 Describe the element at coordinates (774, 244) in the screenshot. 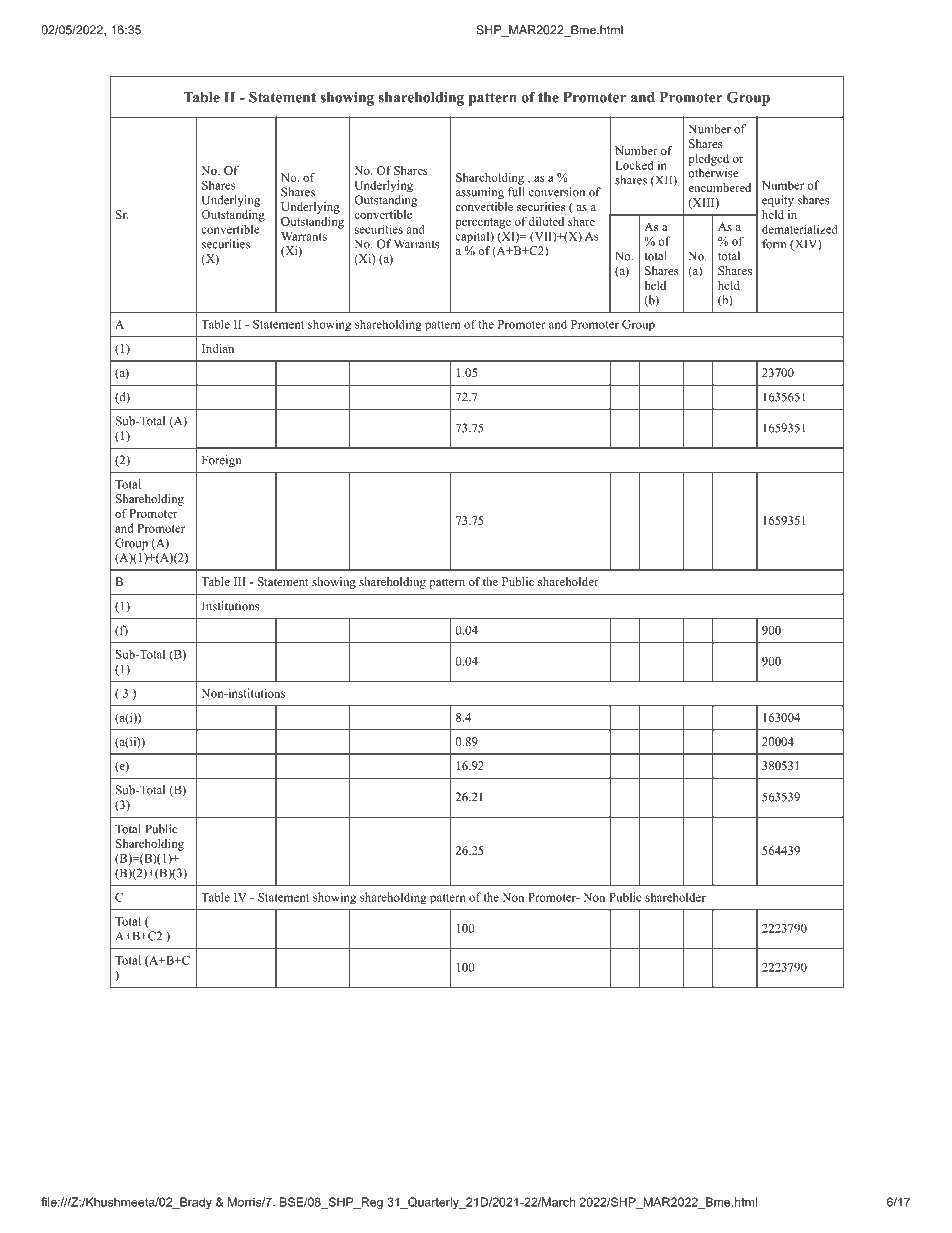

I see `form` at that location.
